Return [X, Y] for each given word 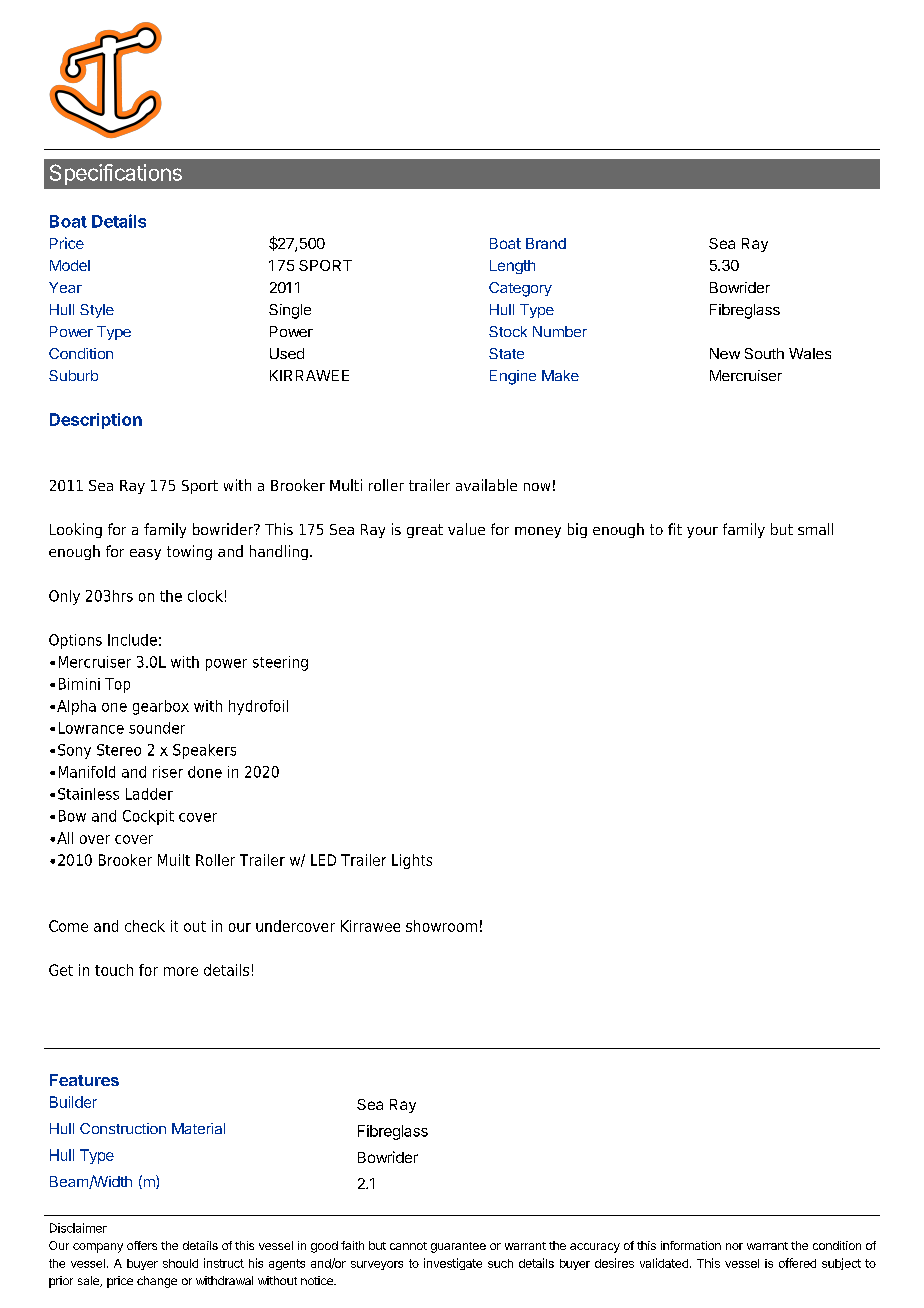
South [764, 353]
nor [734, 1246]
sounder [157, 728]
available [486, 485]
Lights [412, 861]
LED [323, 860]
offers [142, 1245]
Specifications [116, 174]
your [702, 532]
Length [512, 267]
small [815, 529]
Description [96, 421]
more [181, 971]
